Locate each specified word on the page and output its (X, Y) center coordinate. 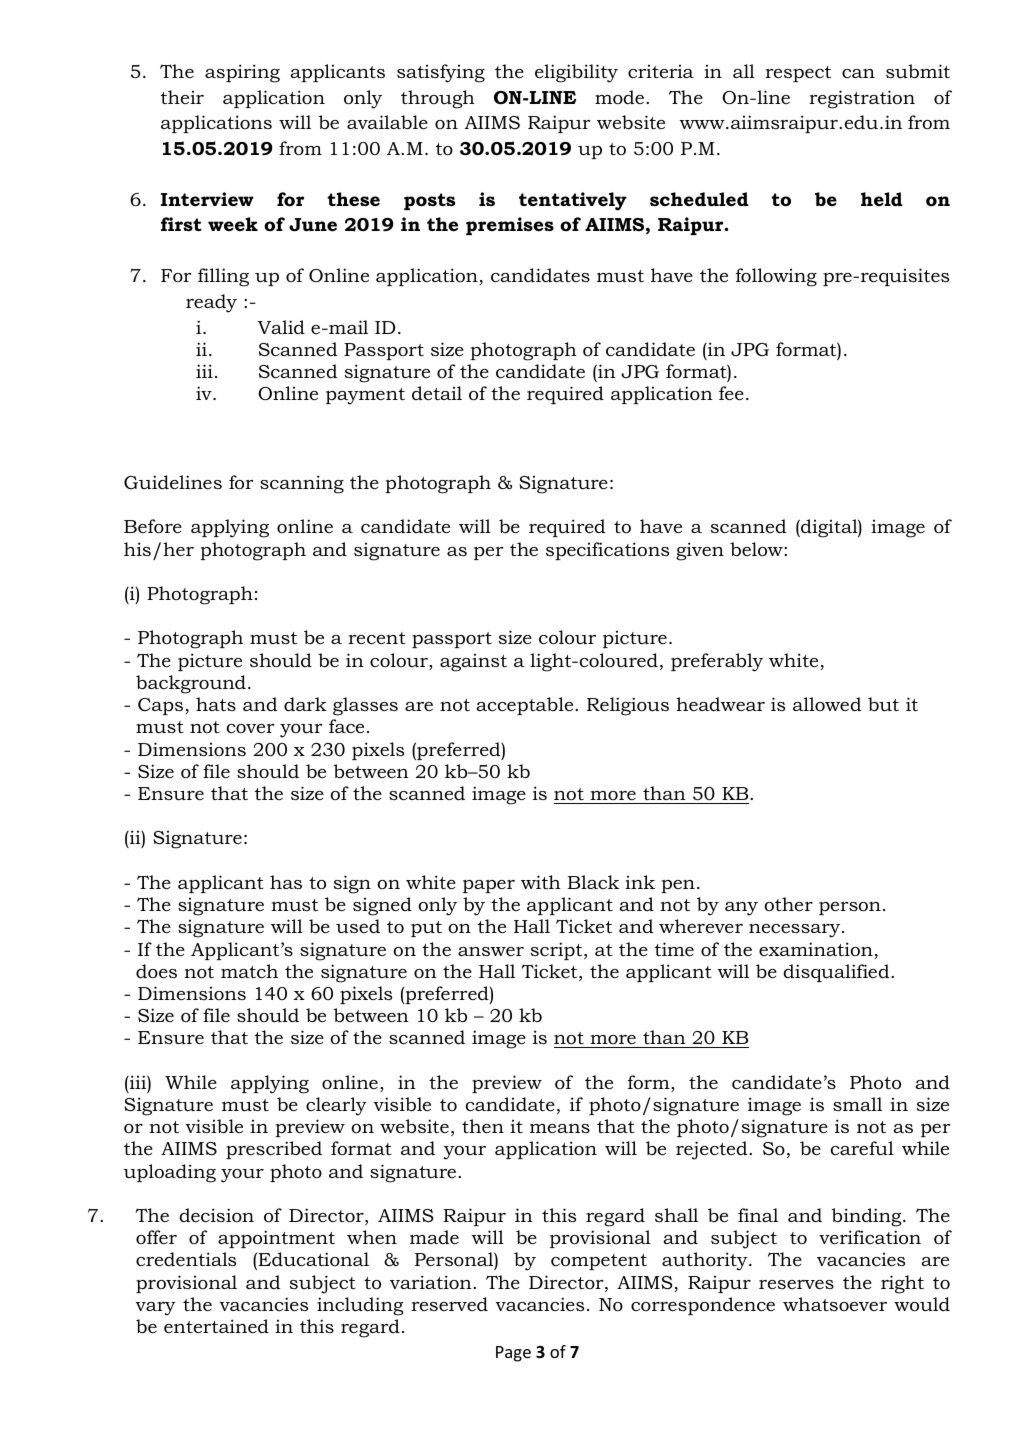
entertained (216, 1326)
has (286, 882)
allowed (827, 704)
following (776, 277)
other (788, 904)
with (541, 882)
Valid (281, 327)
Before (153, 526)
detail (437, 393)
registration (862, 99)
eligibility (576, 73)
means (560, 1128)
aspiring (242, 73)
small (857, 1104)
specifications (607, 551)
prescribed (274, 1150)
